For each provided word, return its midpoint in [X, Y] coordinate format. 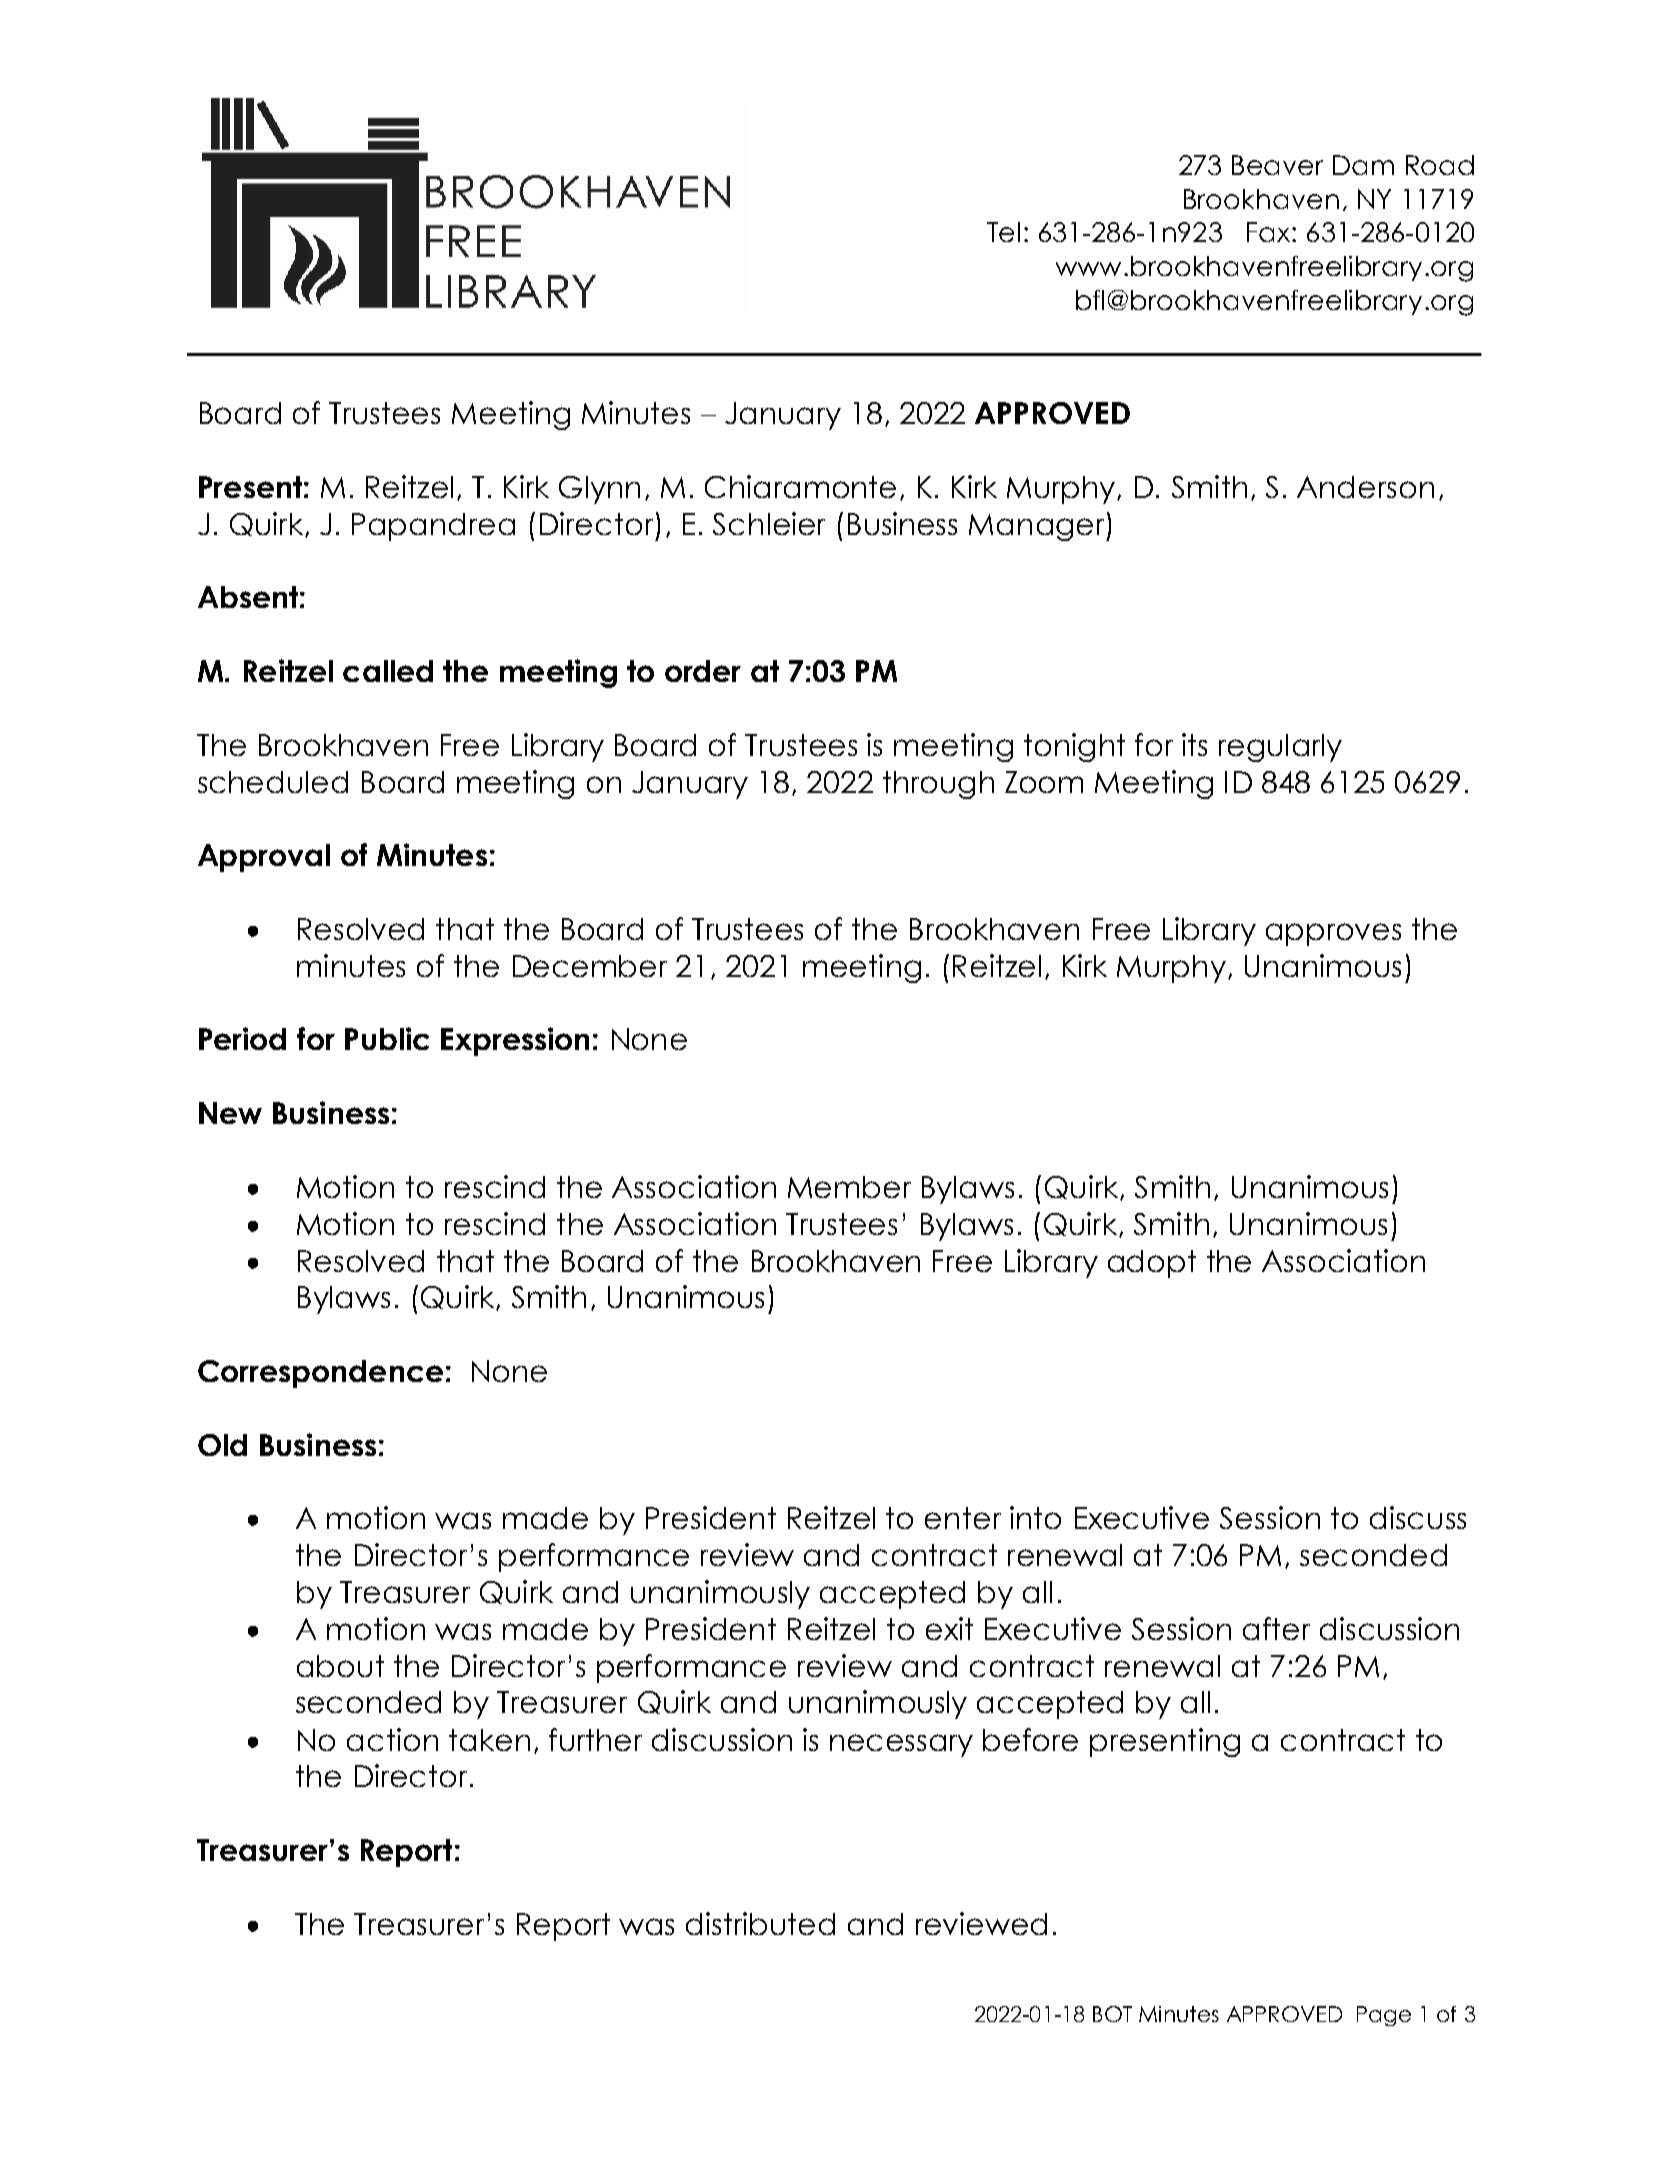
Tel [1003, 232]
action [392, 1739]
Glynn [599, 490]
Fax [1270, 232]
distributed [760, 1923]
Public [387, 1038]
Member [849, 1187]
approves [1333, 934]
